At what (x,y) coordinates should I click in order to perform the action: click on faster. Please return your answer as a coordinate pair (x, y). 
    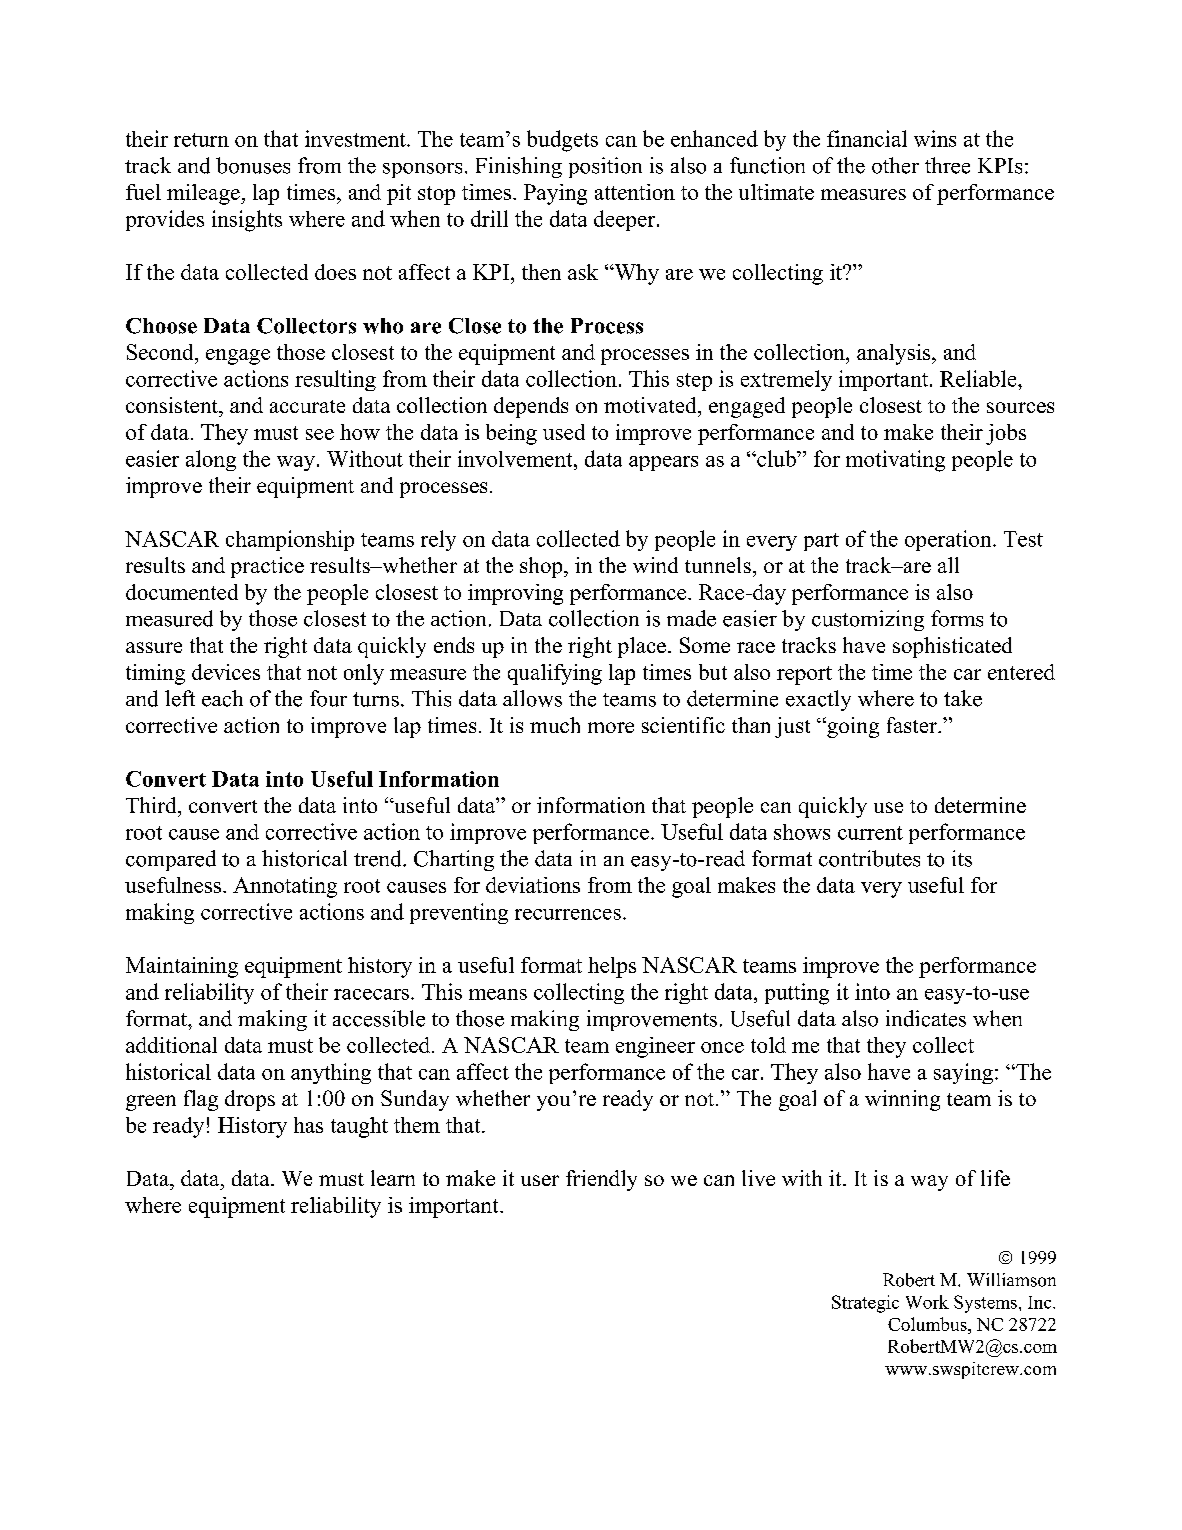
    Looking at the image, I should click on (913, 725).
